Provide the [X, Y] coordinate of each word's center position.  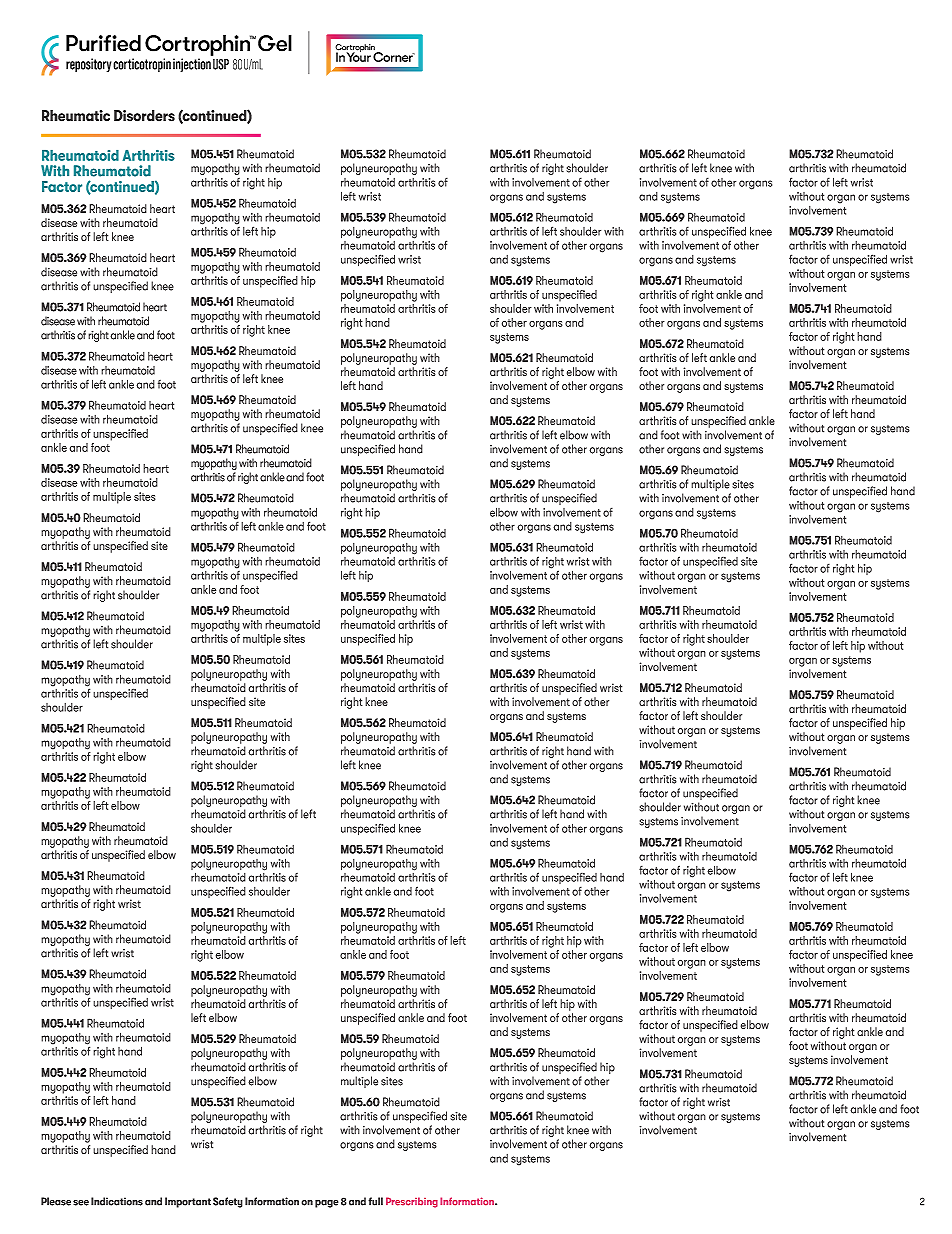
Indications [117, 1201]
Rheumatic [76, 116]
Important [188, 1202]
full [375, 1201]
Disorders [144, 116]
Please [56, 1201]
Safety [228, 1202]
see [81, 1203]
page [327, 1204]
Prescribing [412, 1202]
